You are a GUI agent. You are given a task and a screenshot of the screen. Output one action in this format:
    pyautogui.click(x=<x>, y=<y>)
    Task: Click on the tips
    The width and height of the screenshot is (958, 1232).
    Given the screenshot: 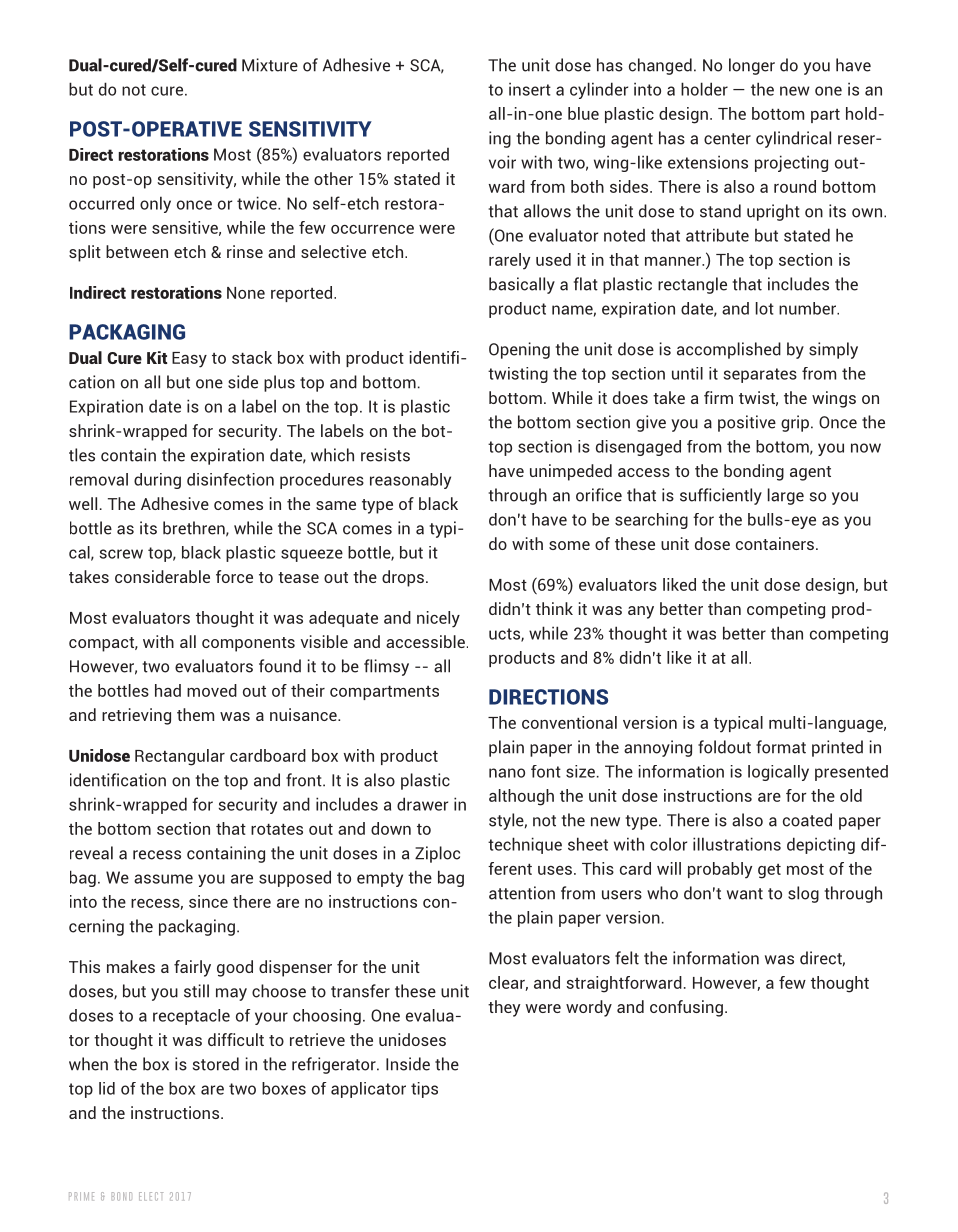 What is the action you would take?
    pyautogui.click(x=424, y=1090)
